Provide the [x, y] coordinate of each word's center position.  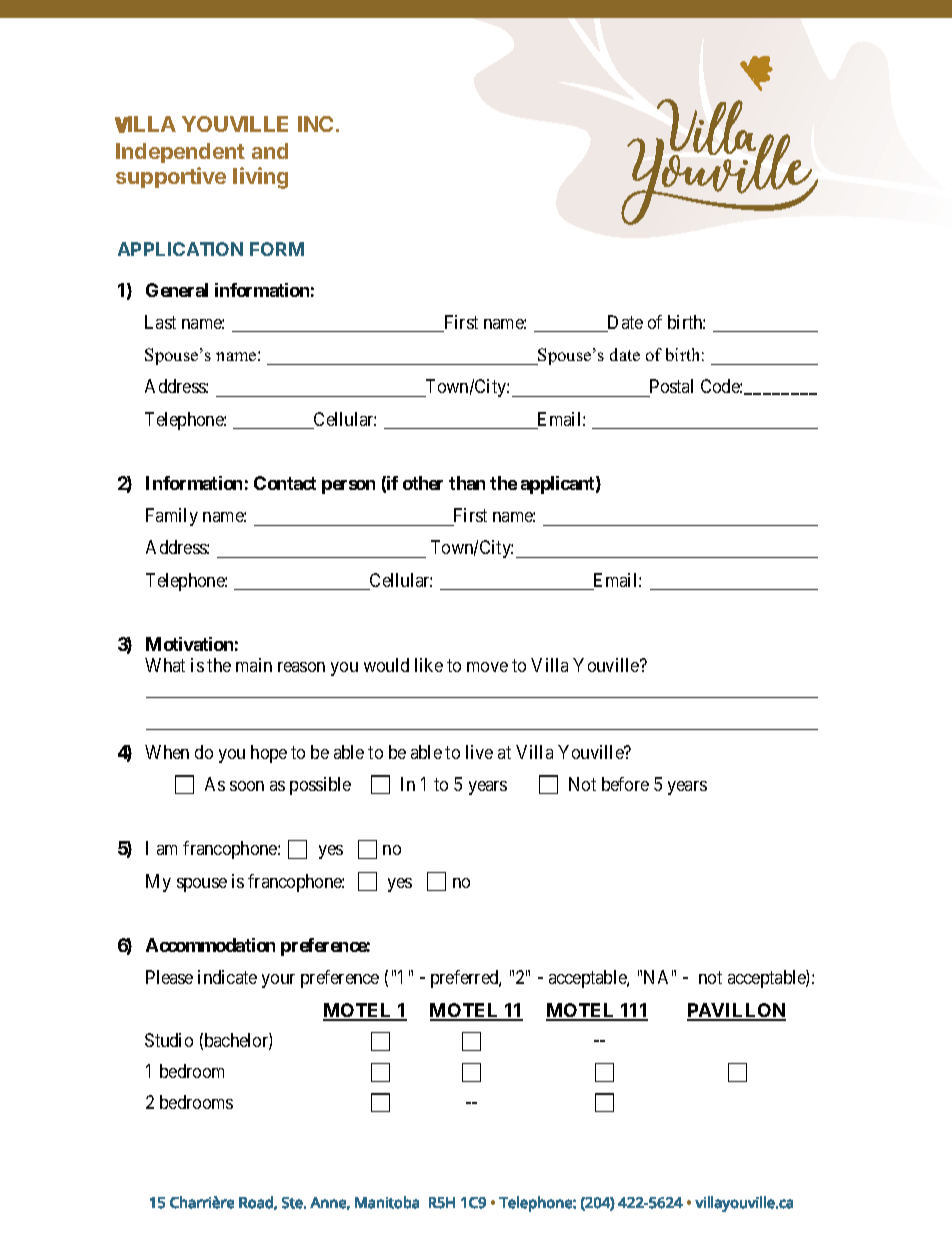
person [348, 487]
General [177, 290]
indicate [227, 977]
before [625, 784]
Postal [671, 386]
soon [247, 786]
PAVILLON [736, 1011]
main [254, 665]
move [487, 667]
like [429, 665]
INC [315, 124]
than [467, 483]
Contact [285, 483]
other [423, 483]
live [479, 752]
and [270, 151]
